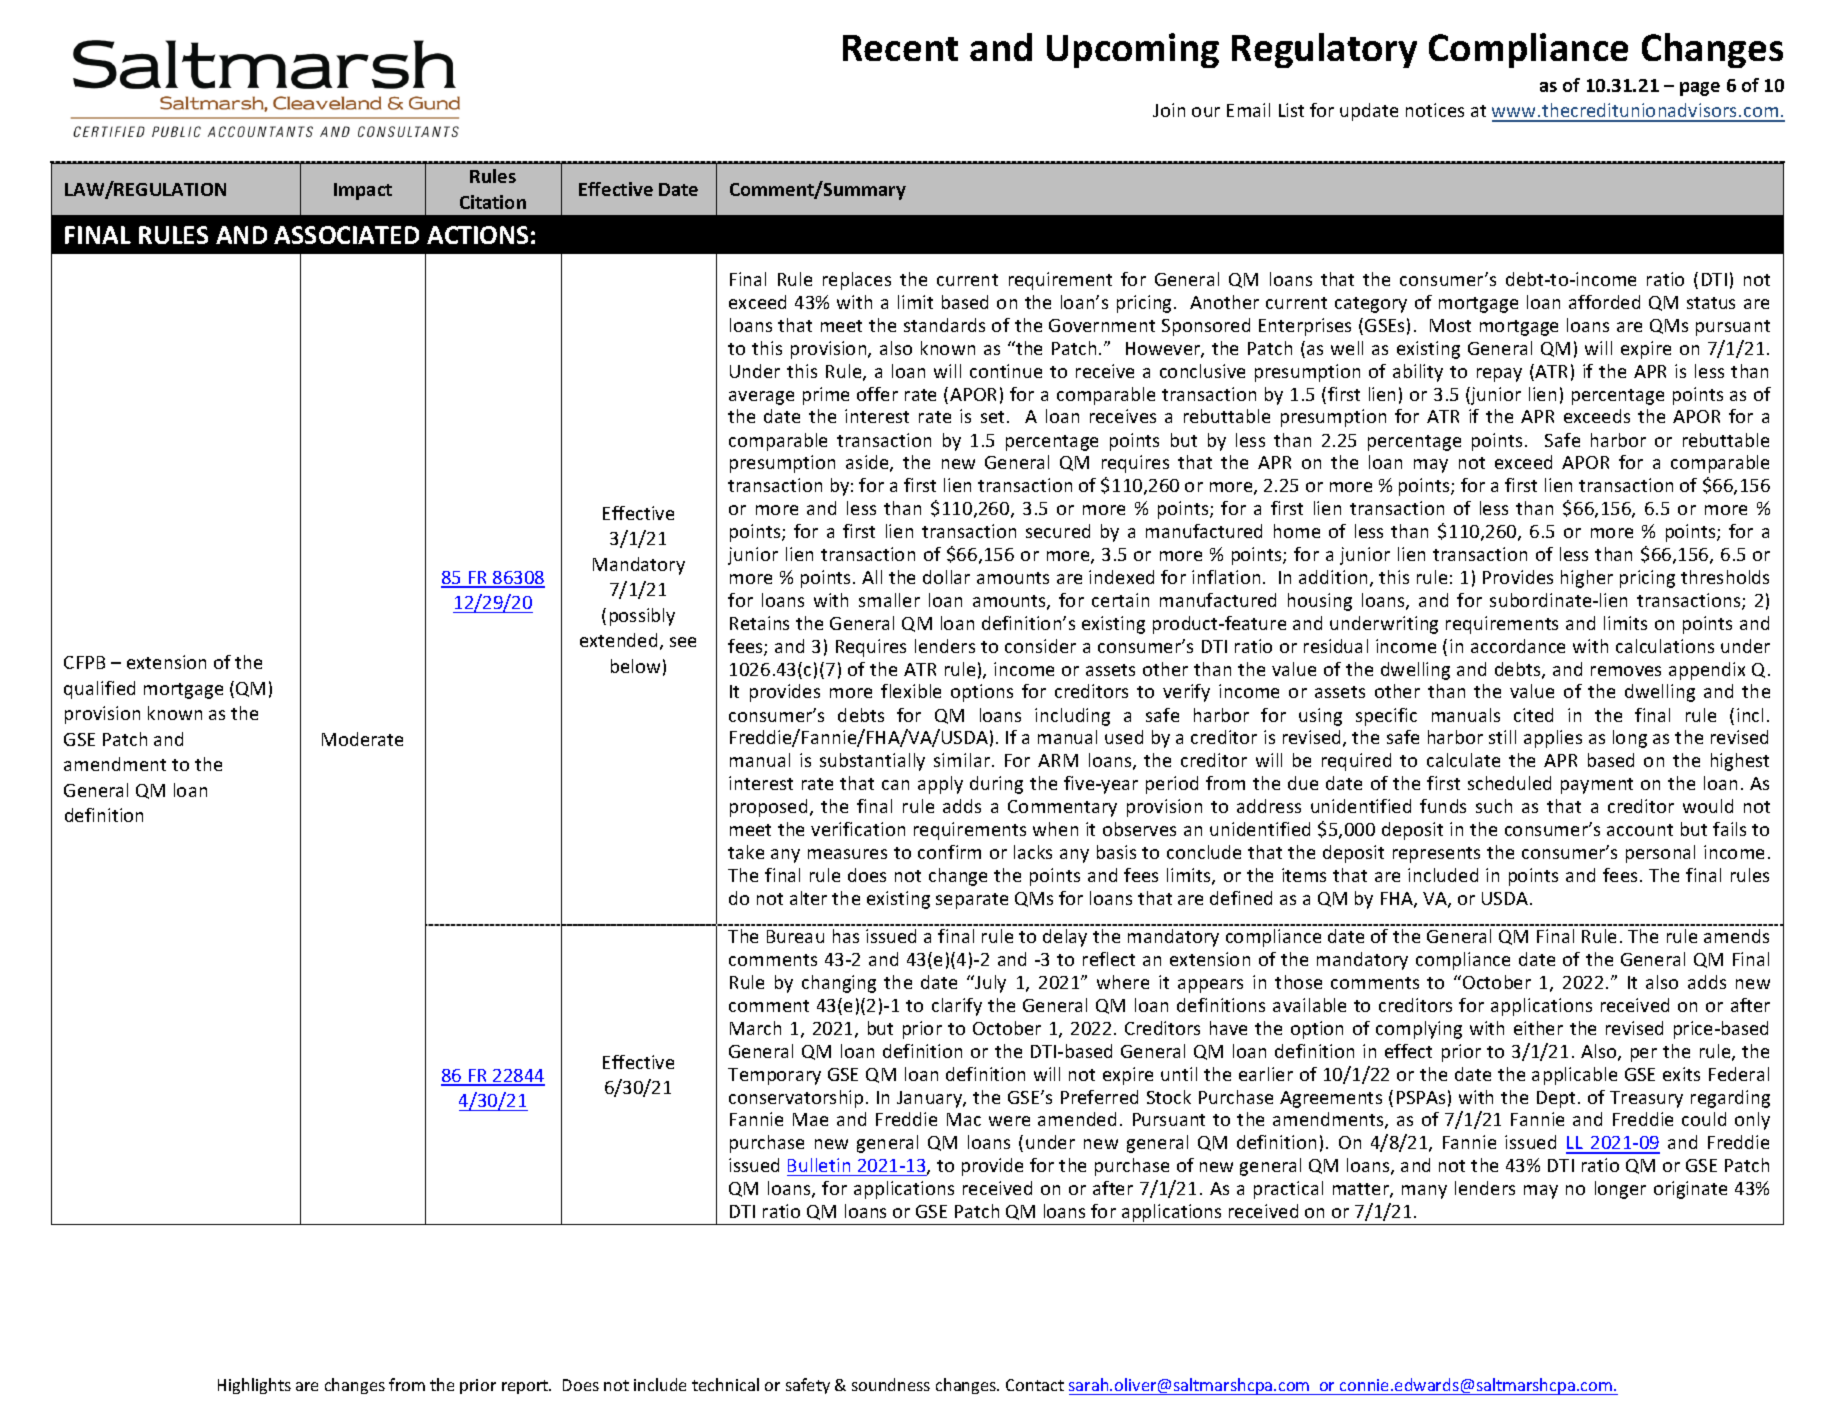  I want to click on notices, so click(1435, 110).
